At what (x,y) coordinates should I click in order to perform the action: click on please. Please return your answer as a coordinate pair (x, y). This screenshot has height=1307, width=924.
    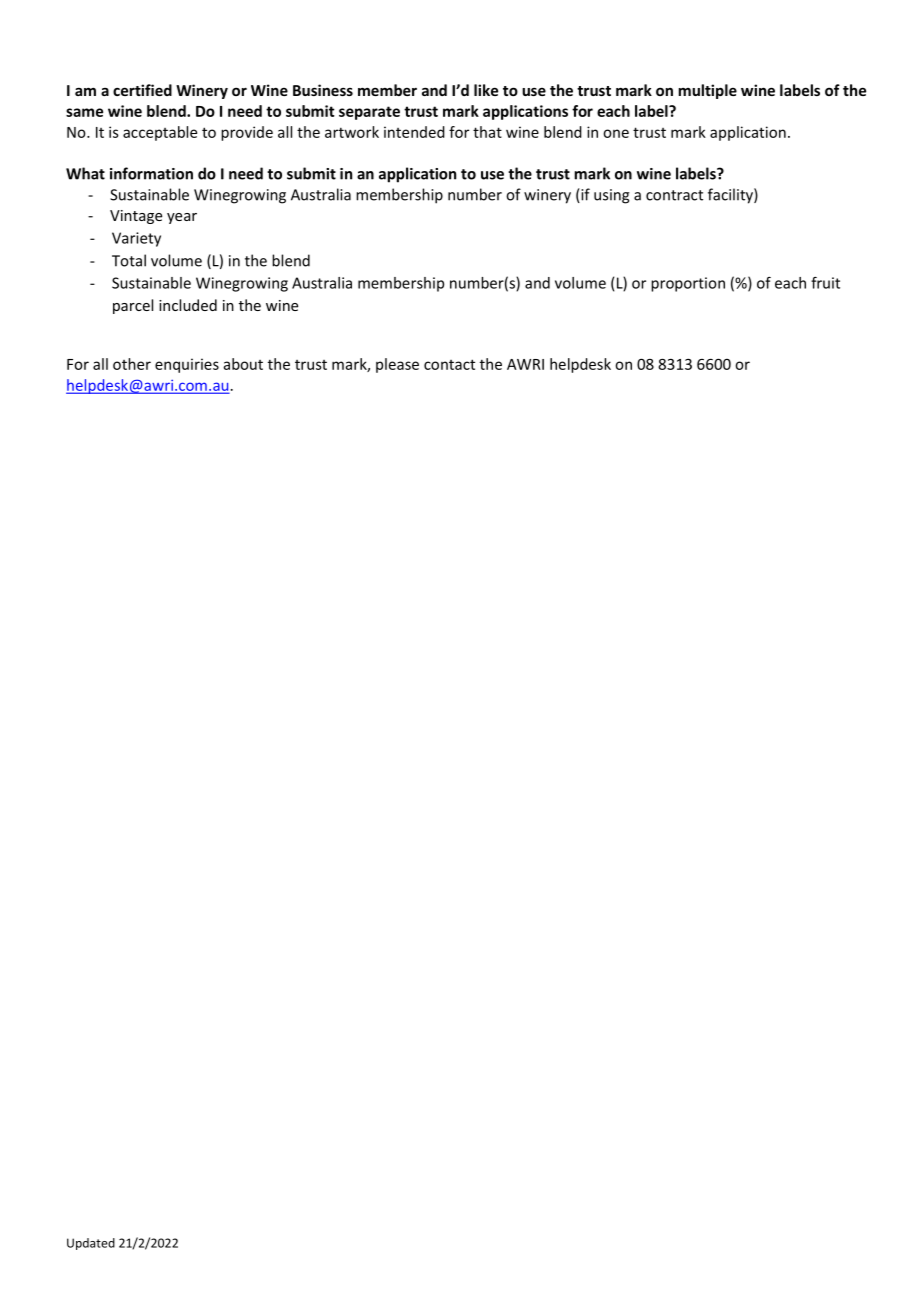
    Looking at the image, I should click on (397, 365).
